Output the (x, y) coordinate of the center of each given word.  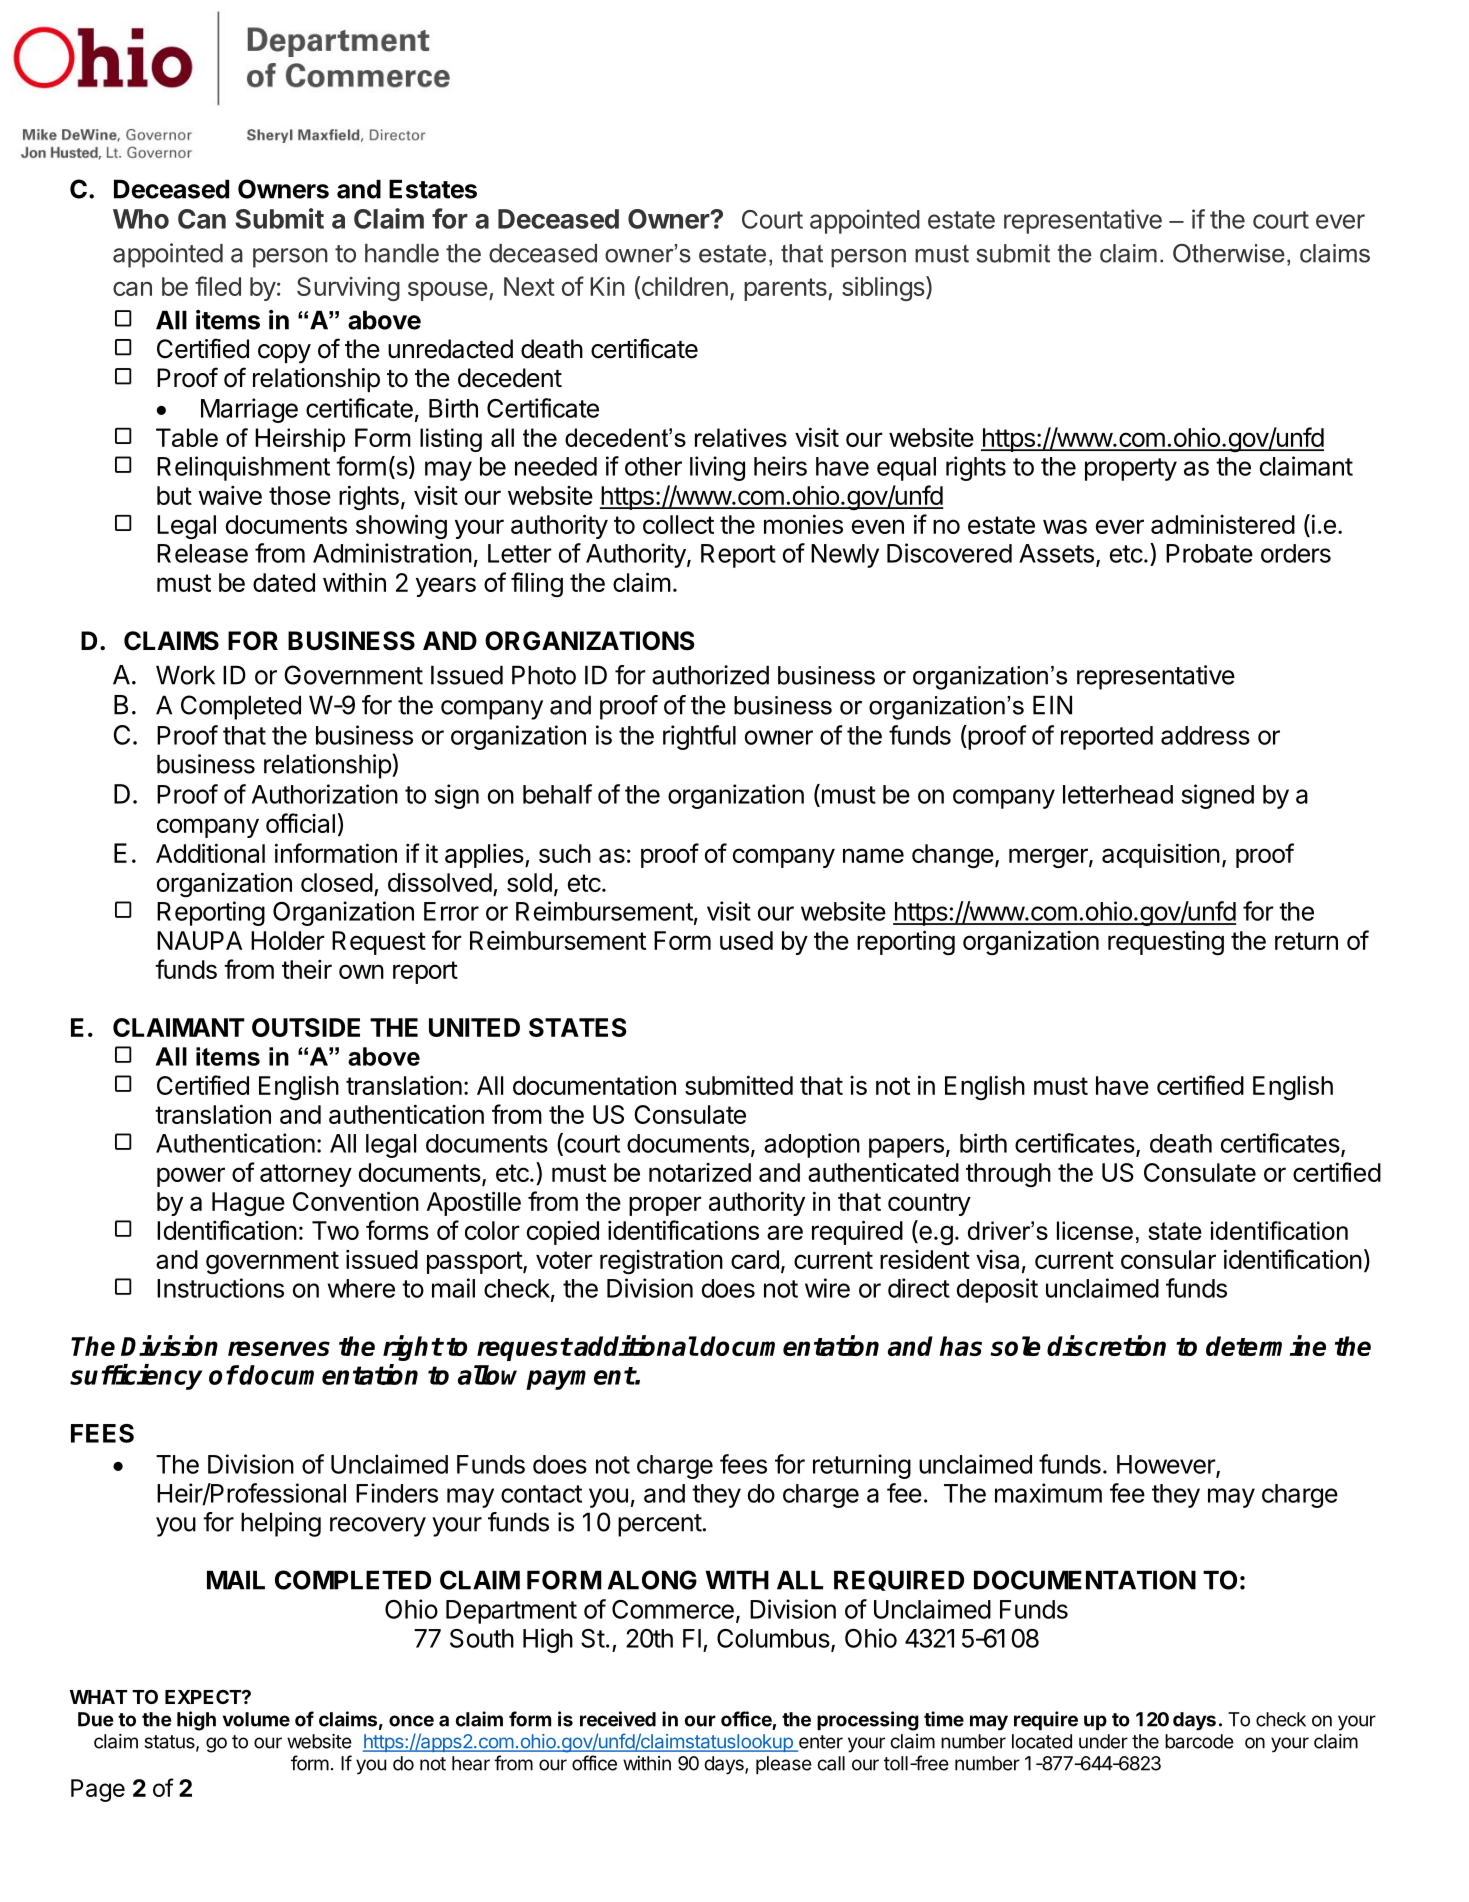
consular (1168, 1259)
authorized (710, 675)
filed (218, 286)
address (1205, 735)
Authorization (325, 794)
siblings (884, 288)
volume (256, 1719)
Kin (607, 286)
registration (661, 1262)
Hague (248, 1204)
